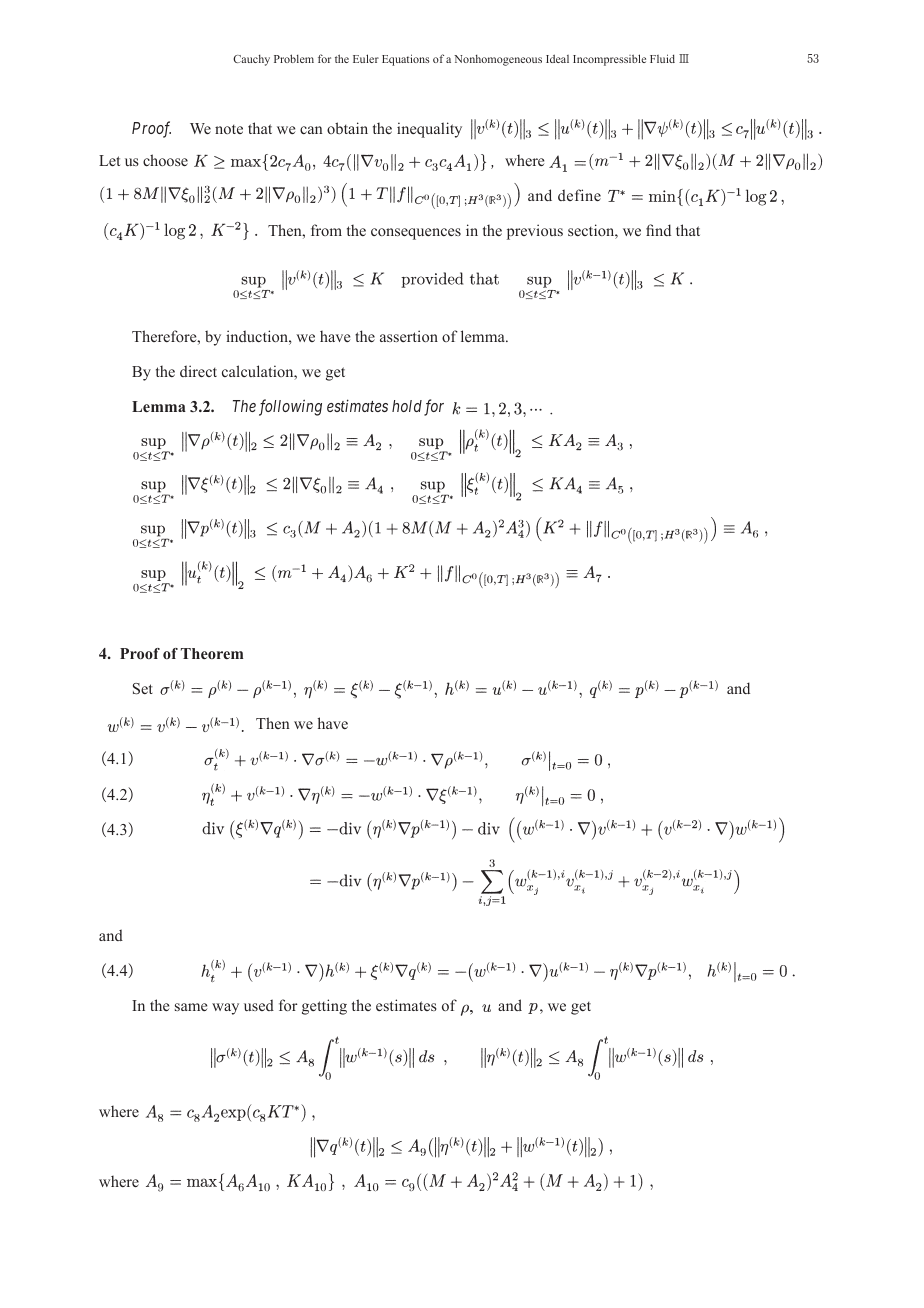  What do you see at coordinates (407, 406) in the document?
I see `hold` at bounding box center [407, 406].
